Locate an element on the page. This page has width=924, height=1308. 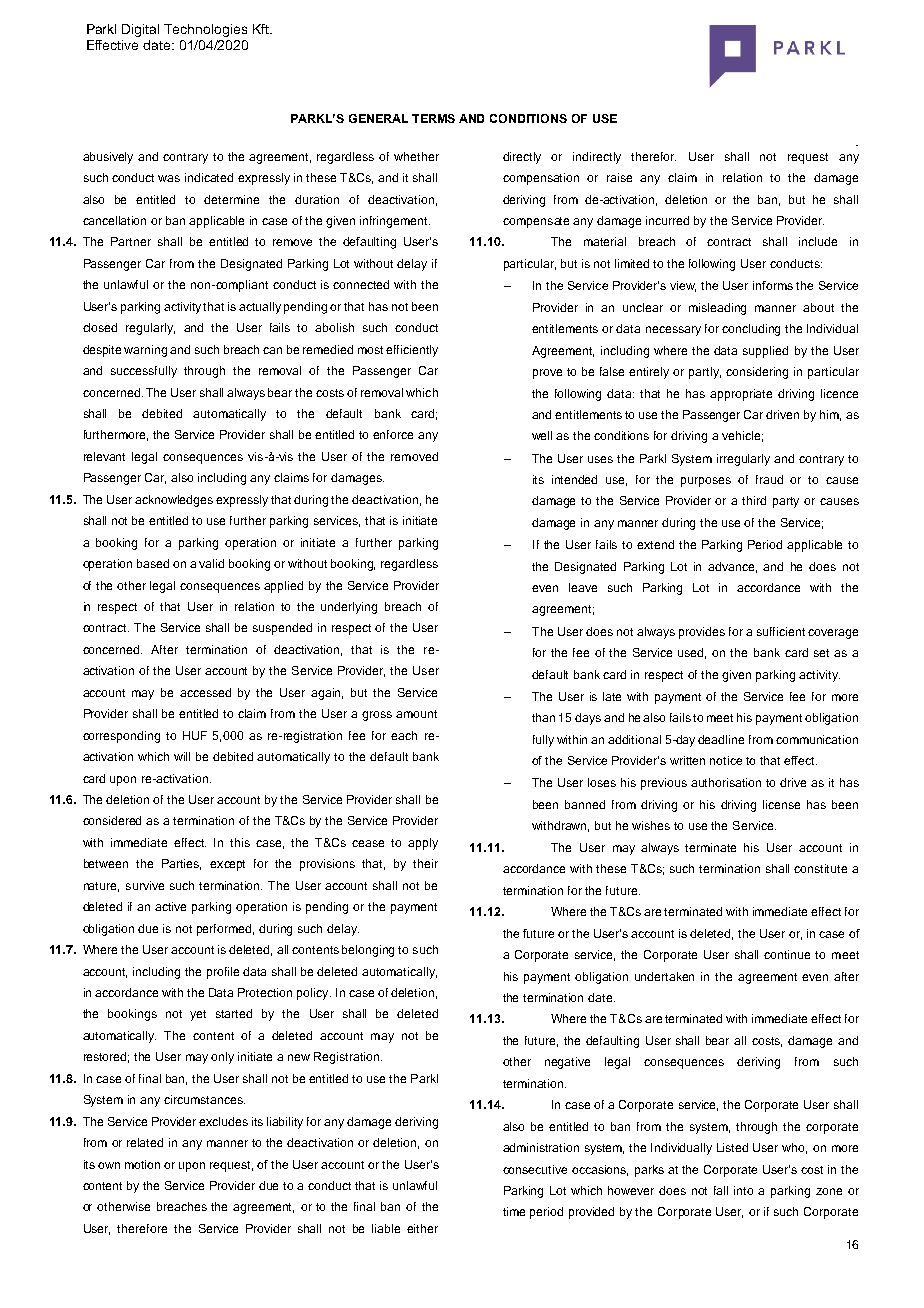
accessed is located at coordinates (205, 692).
